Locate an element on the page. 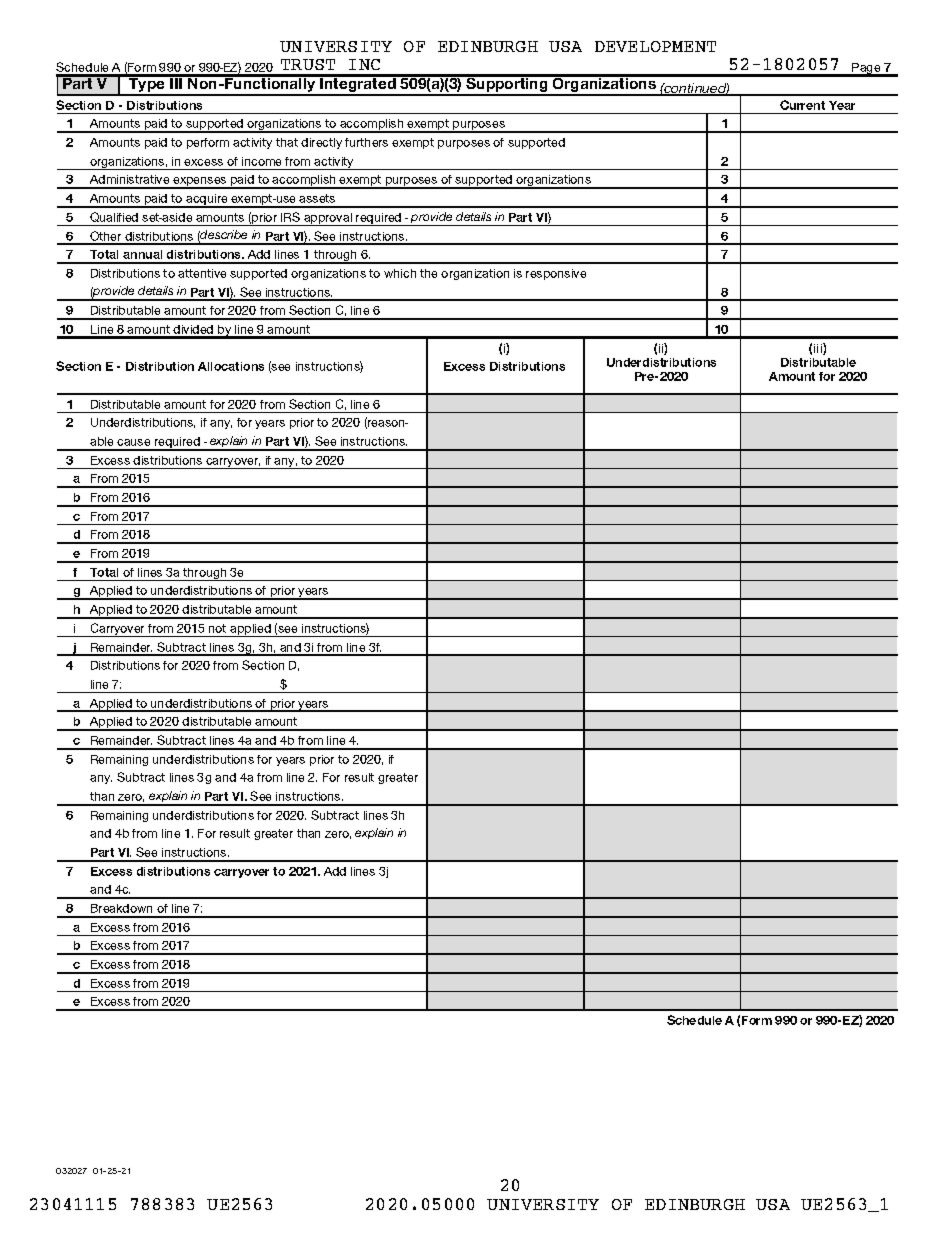  Current is located at coordinates (802, 105).
